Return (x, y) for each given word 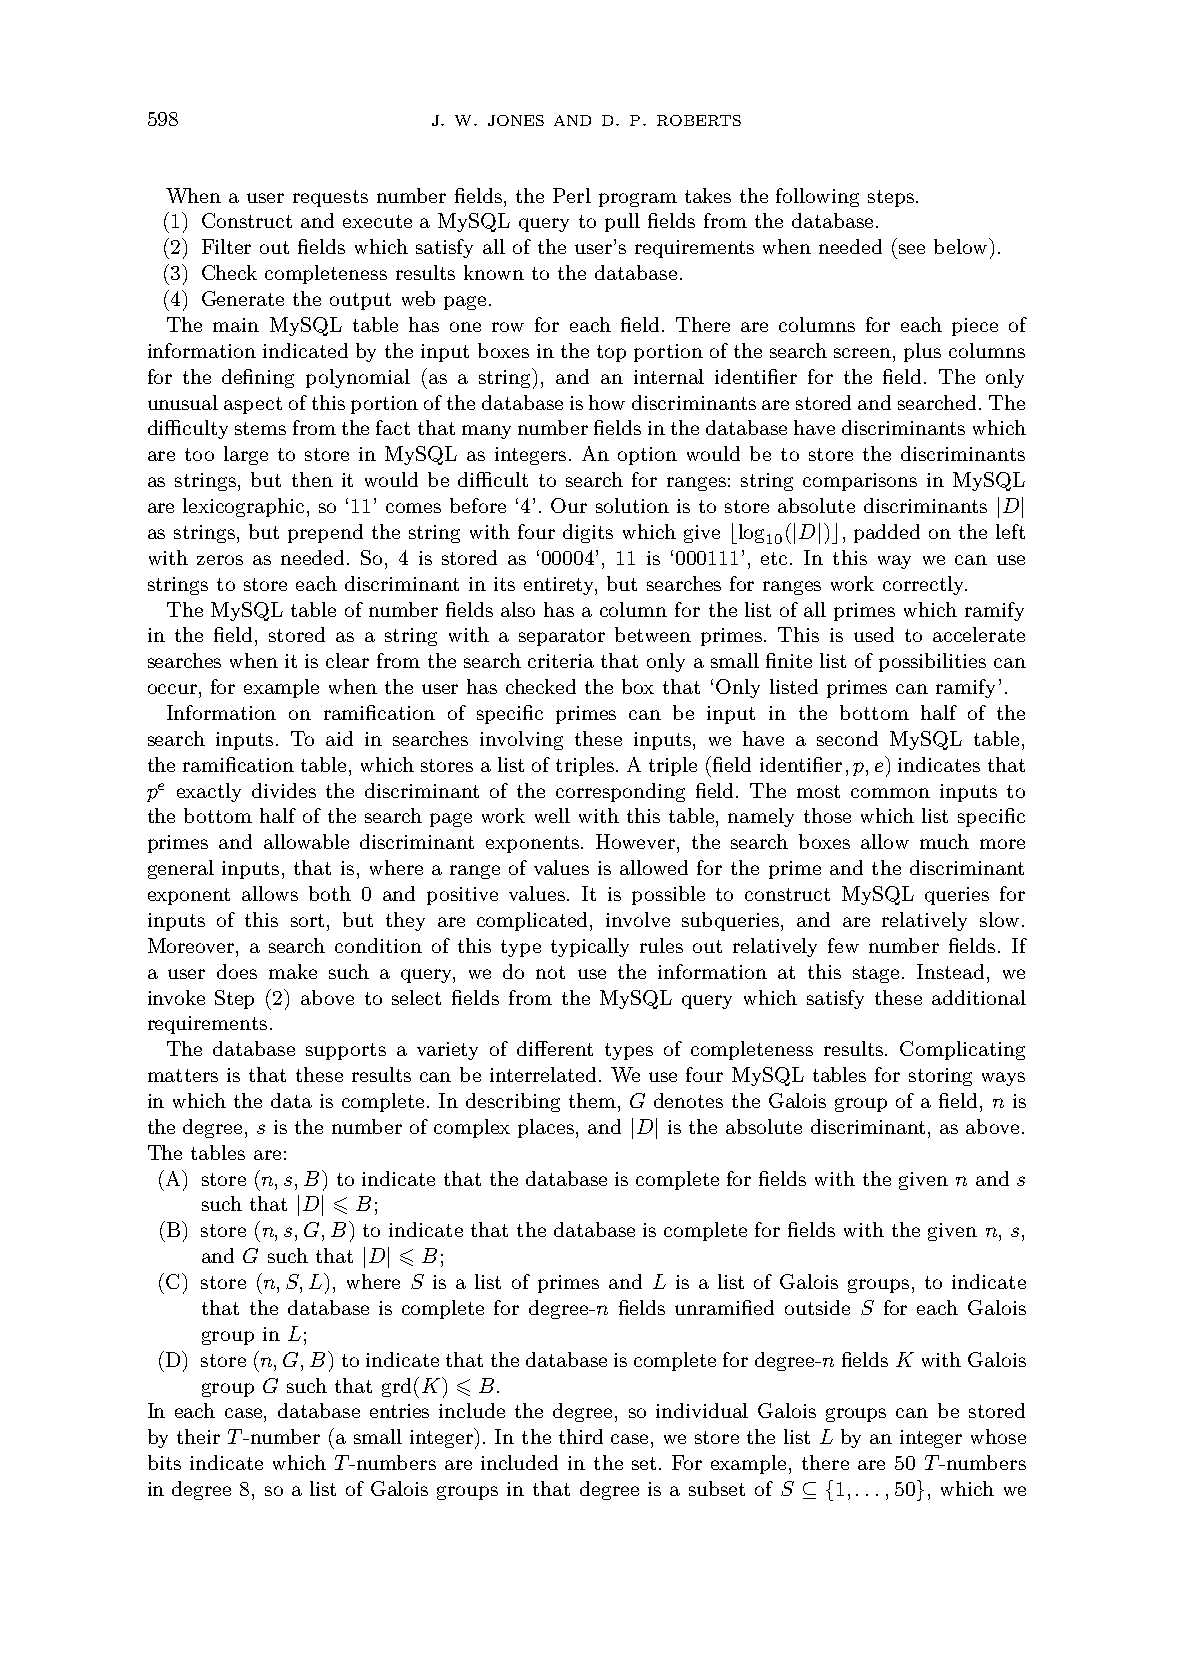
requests (330, 198)
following (817, 197)
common (890, 793)
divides (284, 790)
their (198, 1436)
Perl (572, 195)
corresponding (620, 792)
